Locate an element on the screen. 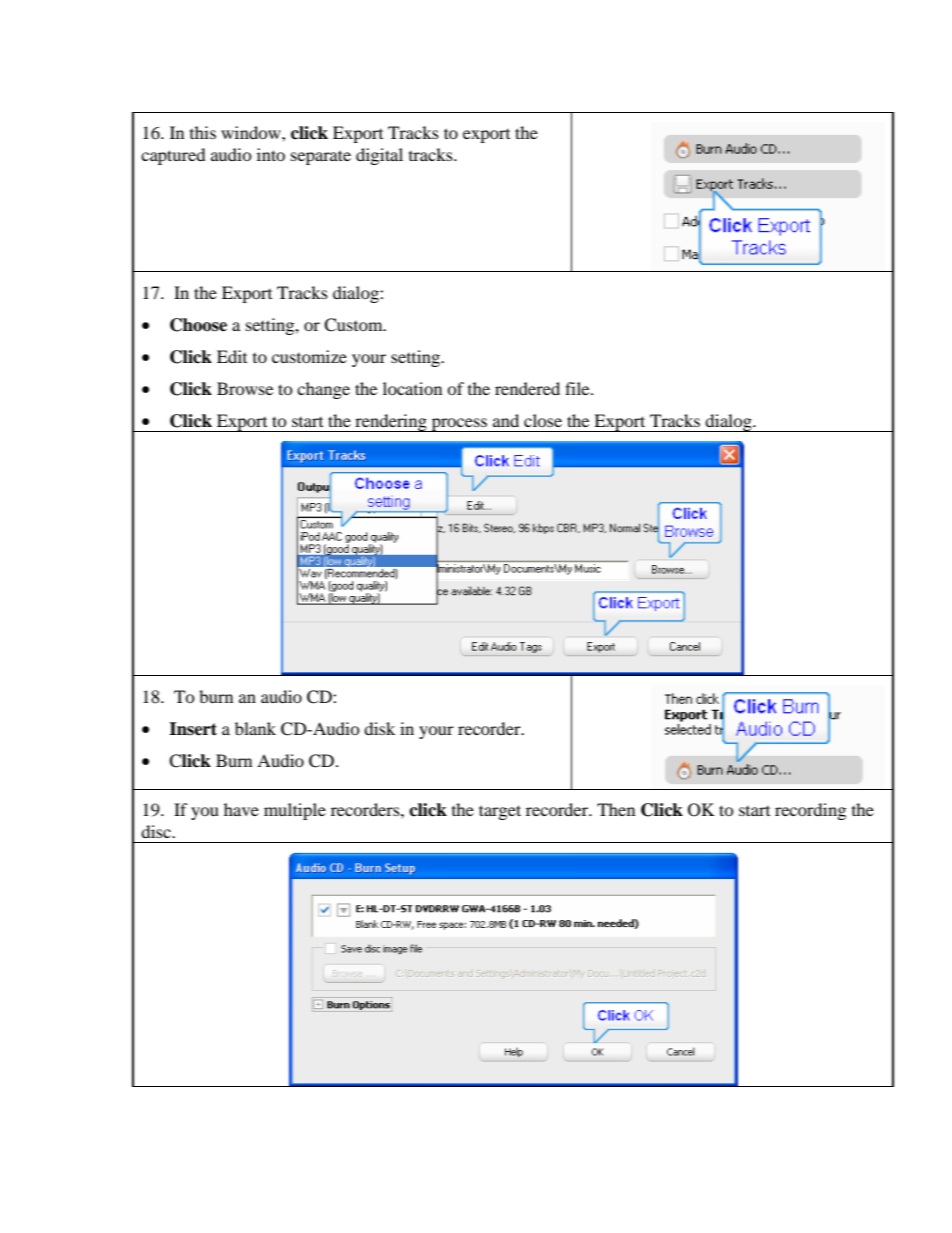 This screenshot has height=1233, width=952. into is located at coordinates (271, 154).
